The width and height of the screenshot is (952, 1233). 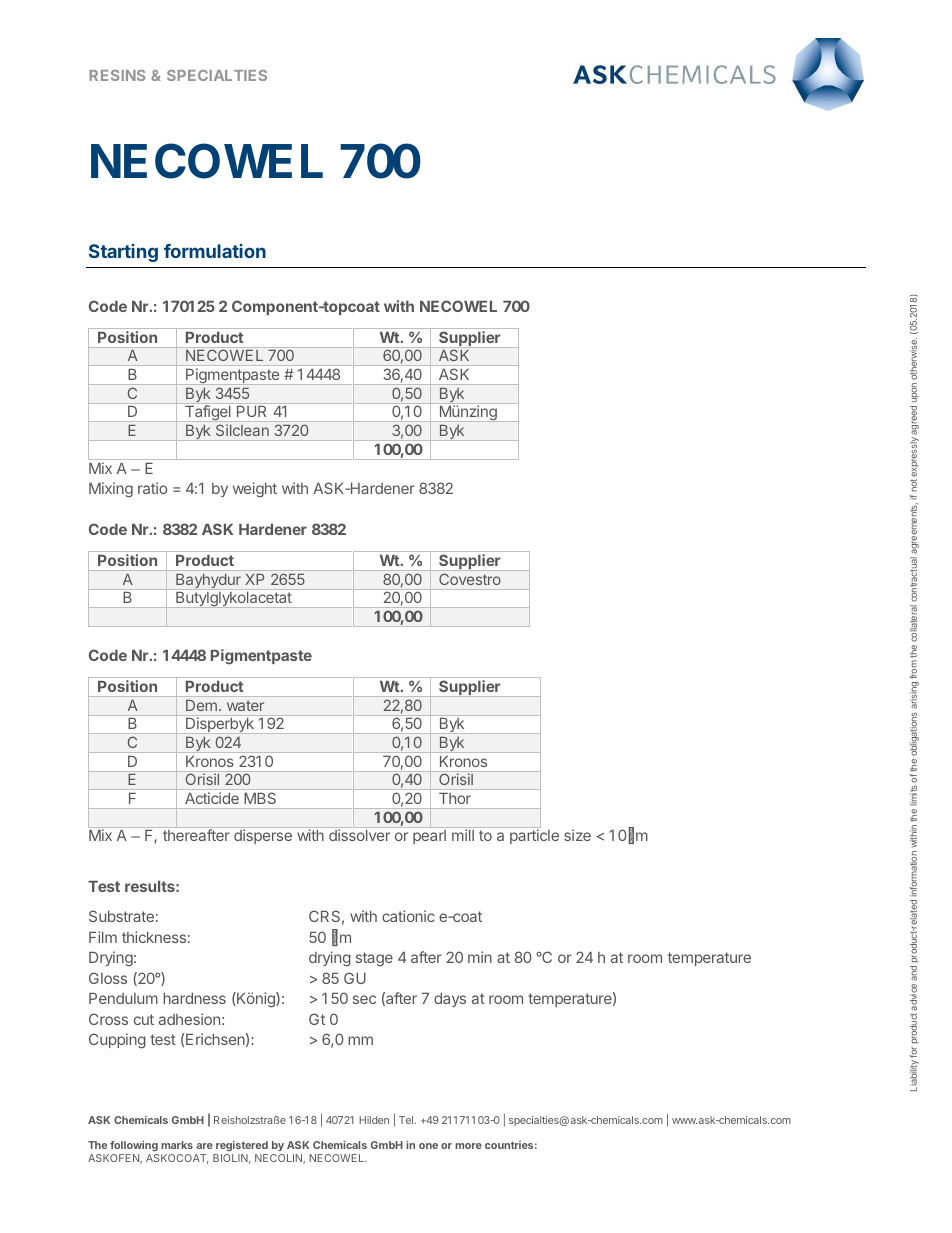 What do you see at coordinates (468, 1146) in the screenshot?
I see `more` at bounding box center [468, 1146].
